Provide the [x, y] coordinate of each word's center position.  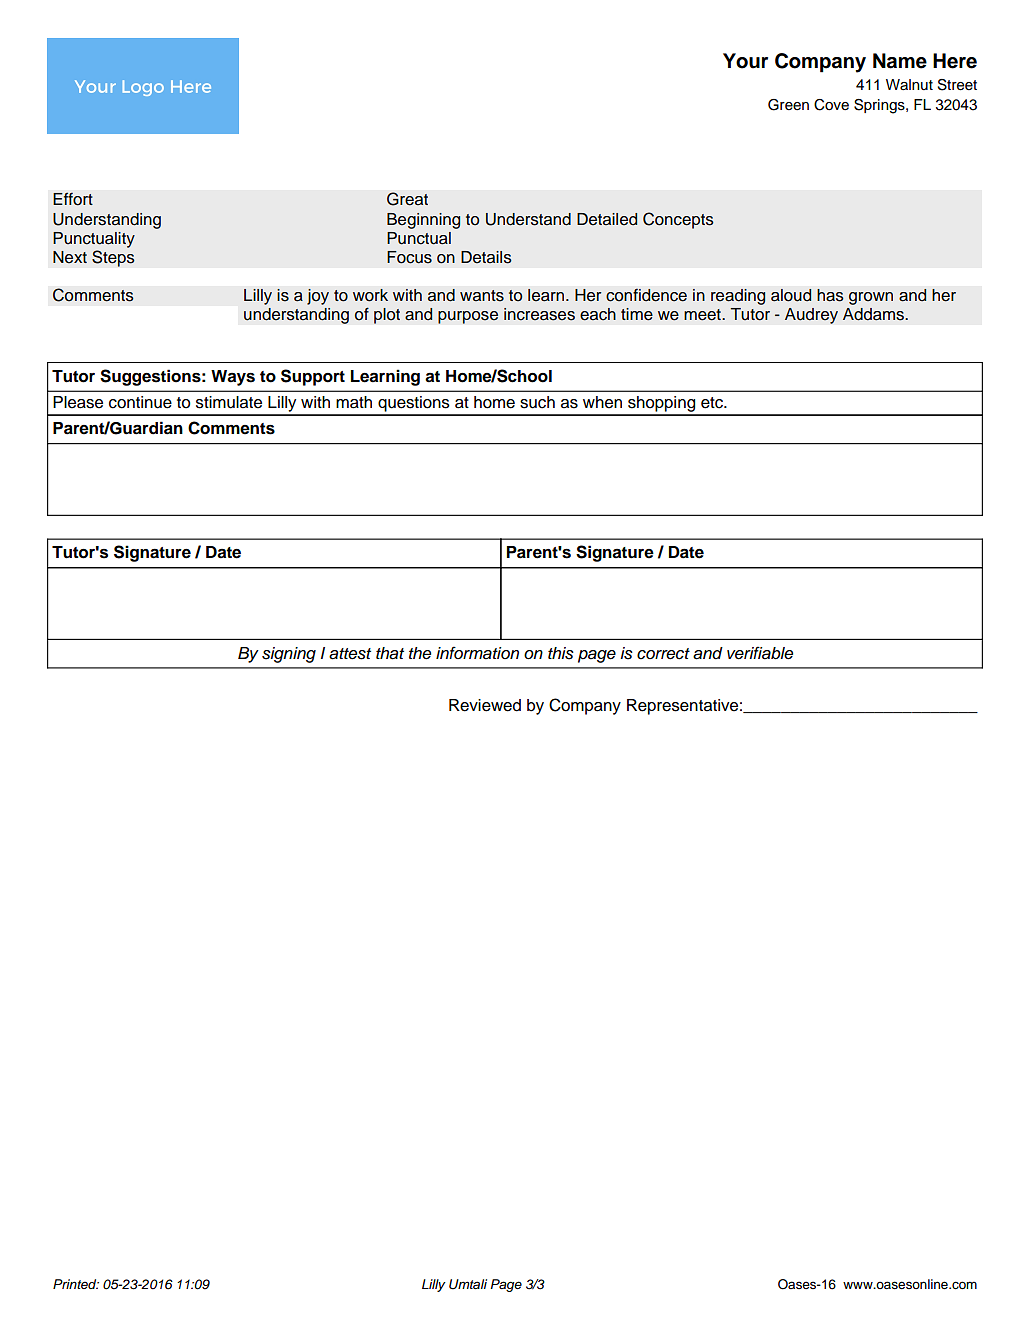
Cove [831, 105]
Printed [76, 1284]
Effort [73, 199]
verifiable [760, 653]
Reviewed [485, 705]
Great [407, 199]
